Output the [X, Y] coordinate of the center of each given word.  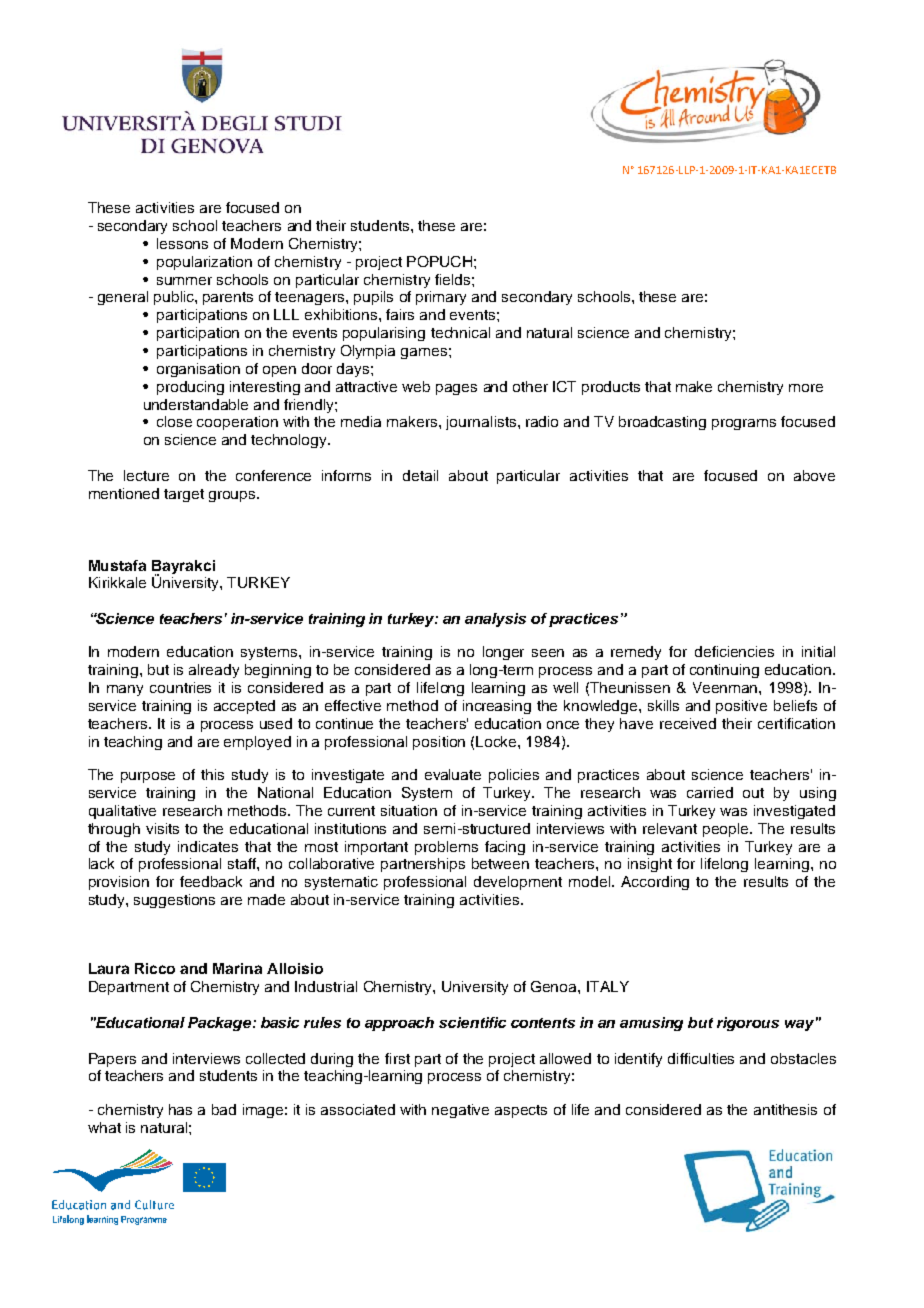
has [180, 1109]
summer [184, 281]
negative [460, 1111]
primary [441, 298]
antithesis [785, 1109]
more [806, 388]
